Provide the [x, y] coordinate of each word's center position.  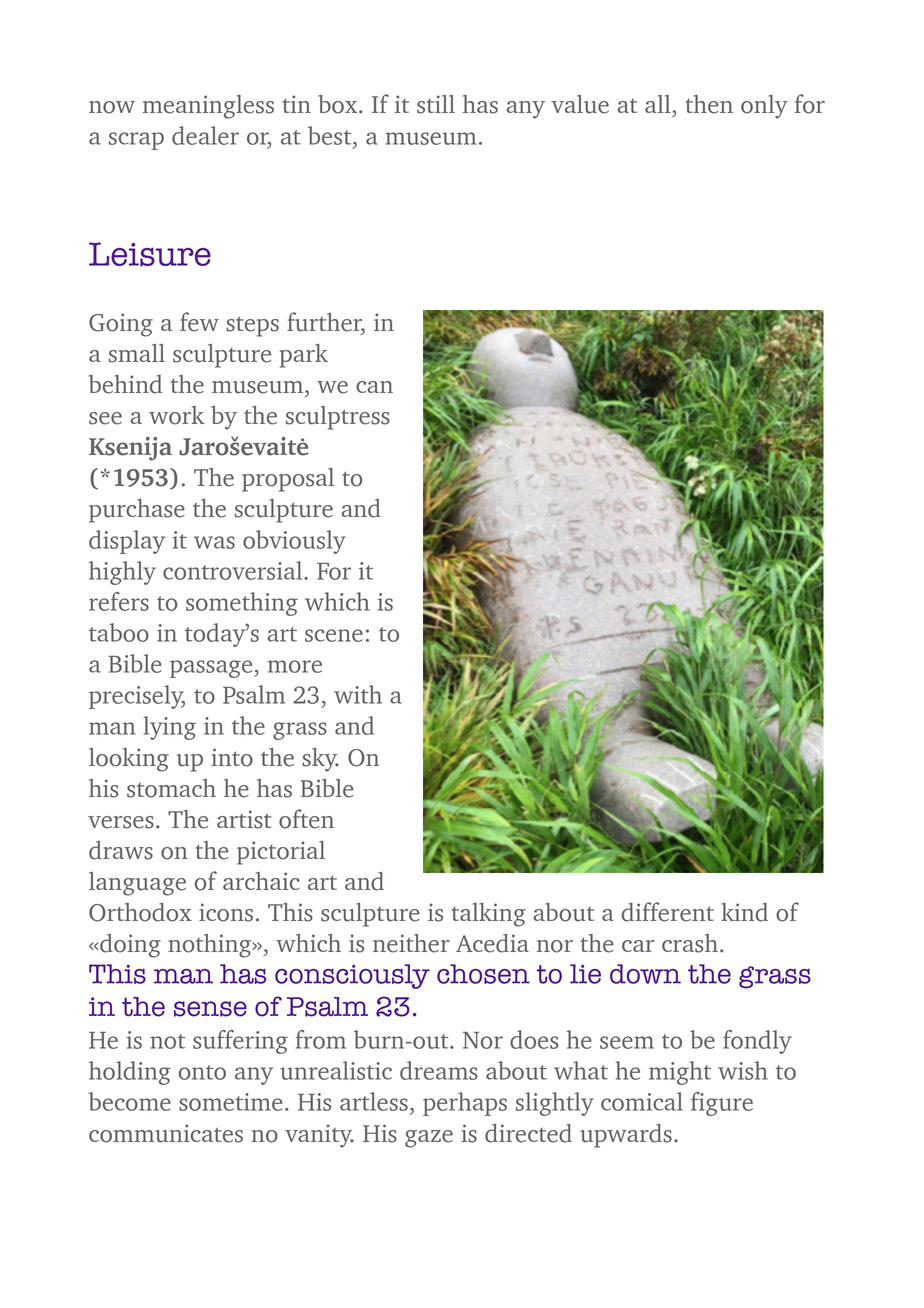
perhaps [465, 1104]
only [764, 107]
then [709, 104]
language [137, 884]
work [176, 415]
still [436, 104]
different [668, 912]
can [374, 387]
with [358, 694]
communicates [166, 1133]
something [242, 604]
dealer [205, 135]
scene [334, 635]
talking [489, 915]
